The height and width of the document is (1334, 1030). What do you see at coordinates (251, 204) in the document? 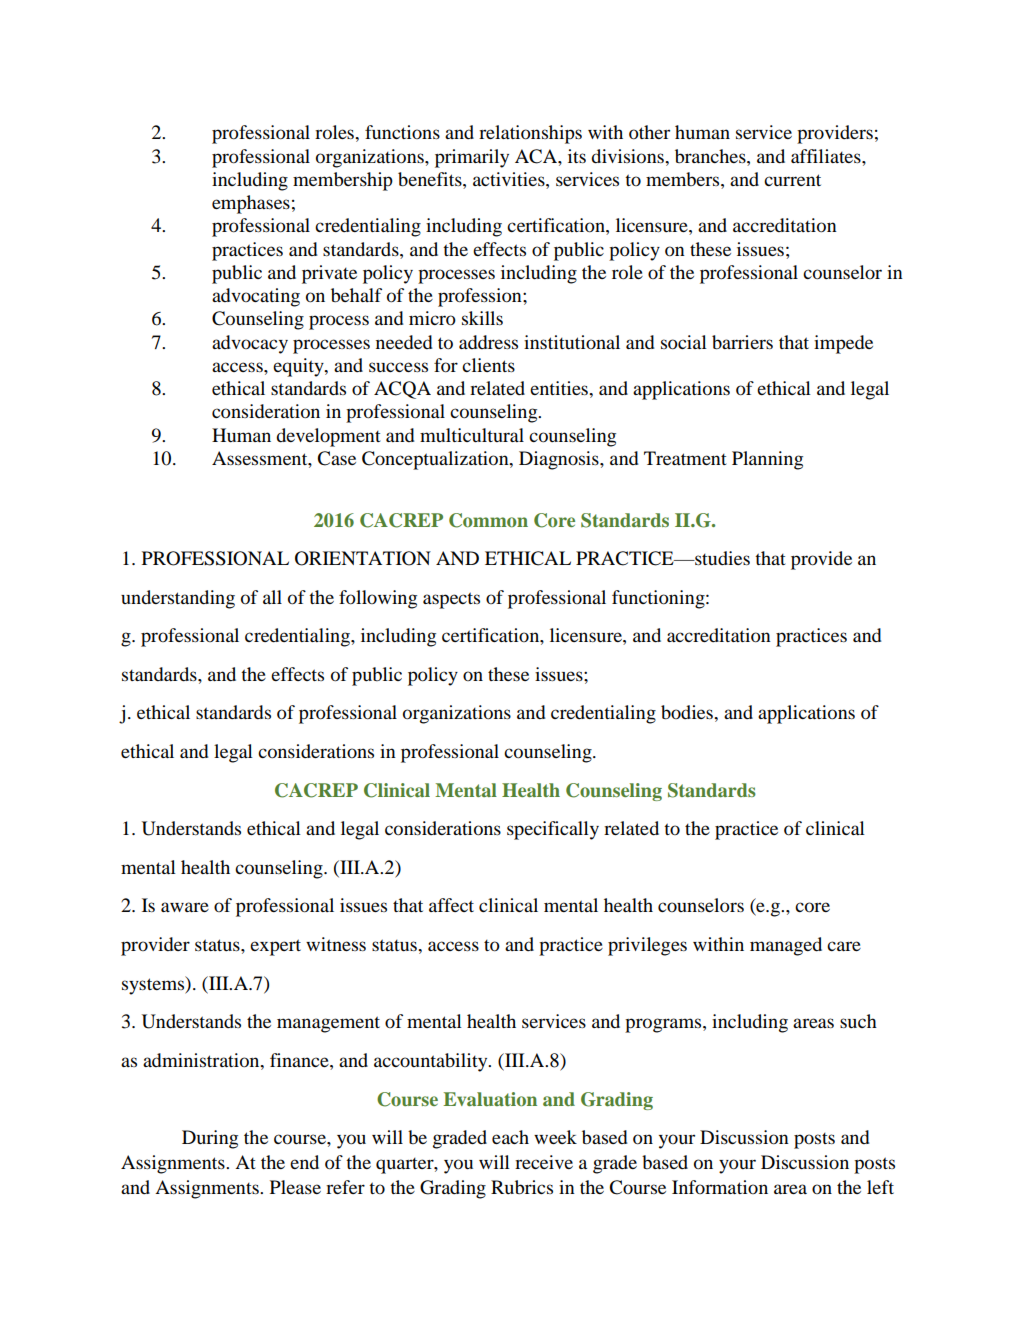
I see `emphases` at bounding box center [251, 204].
